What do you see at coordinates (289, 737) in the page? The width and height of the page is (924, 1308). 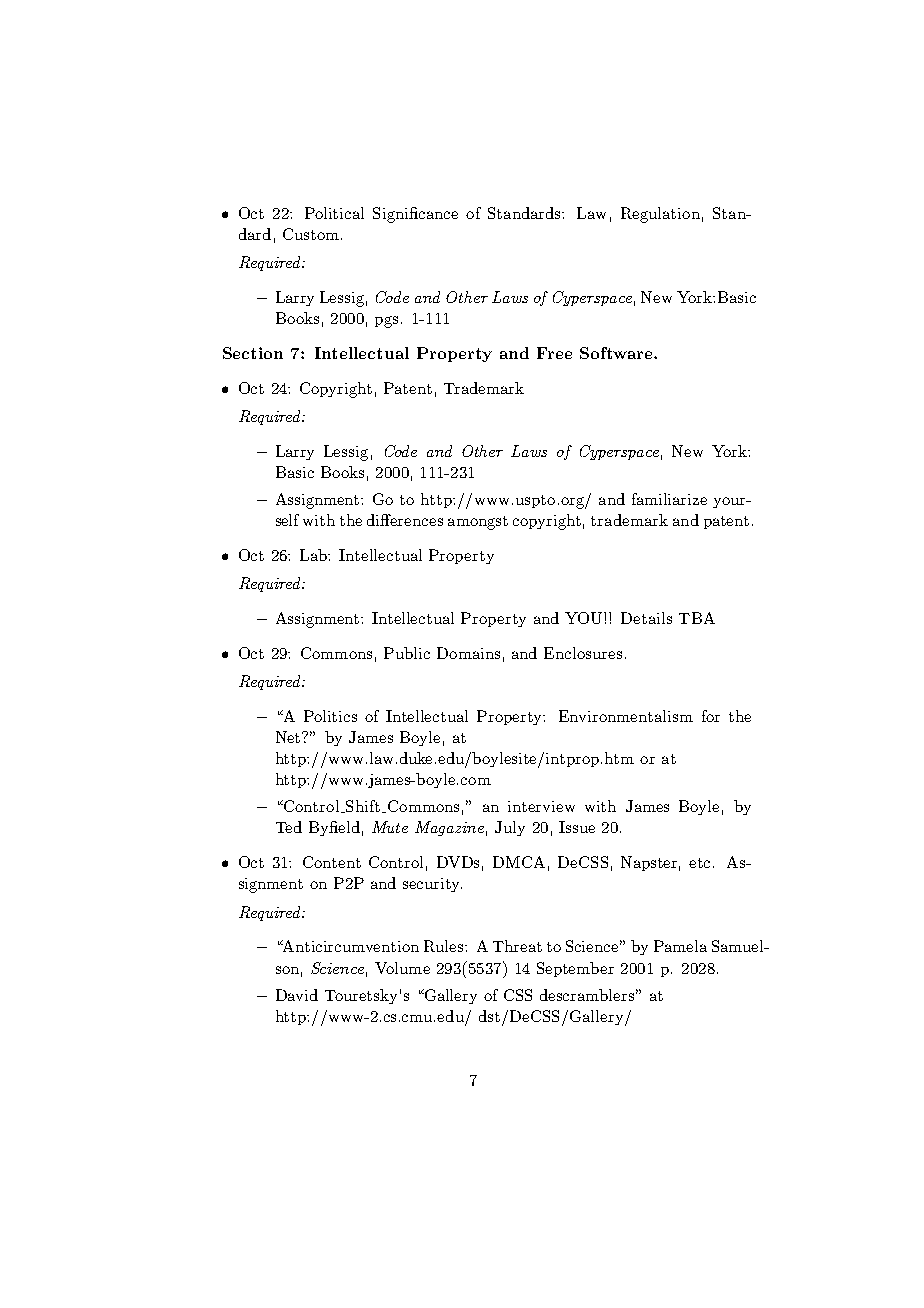 I see `Net` at bounding box center [289, 737].
